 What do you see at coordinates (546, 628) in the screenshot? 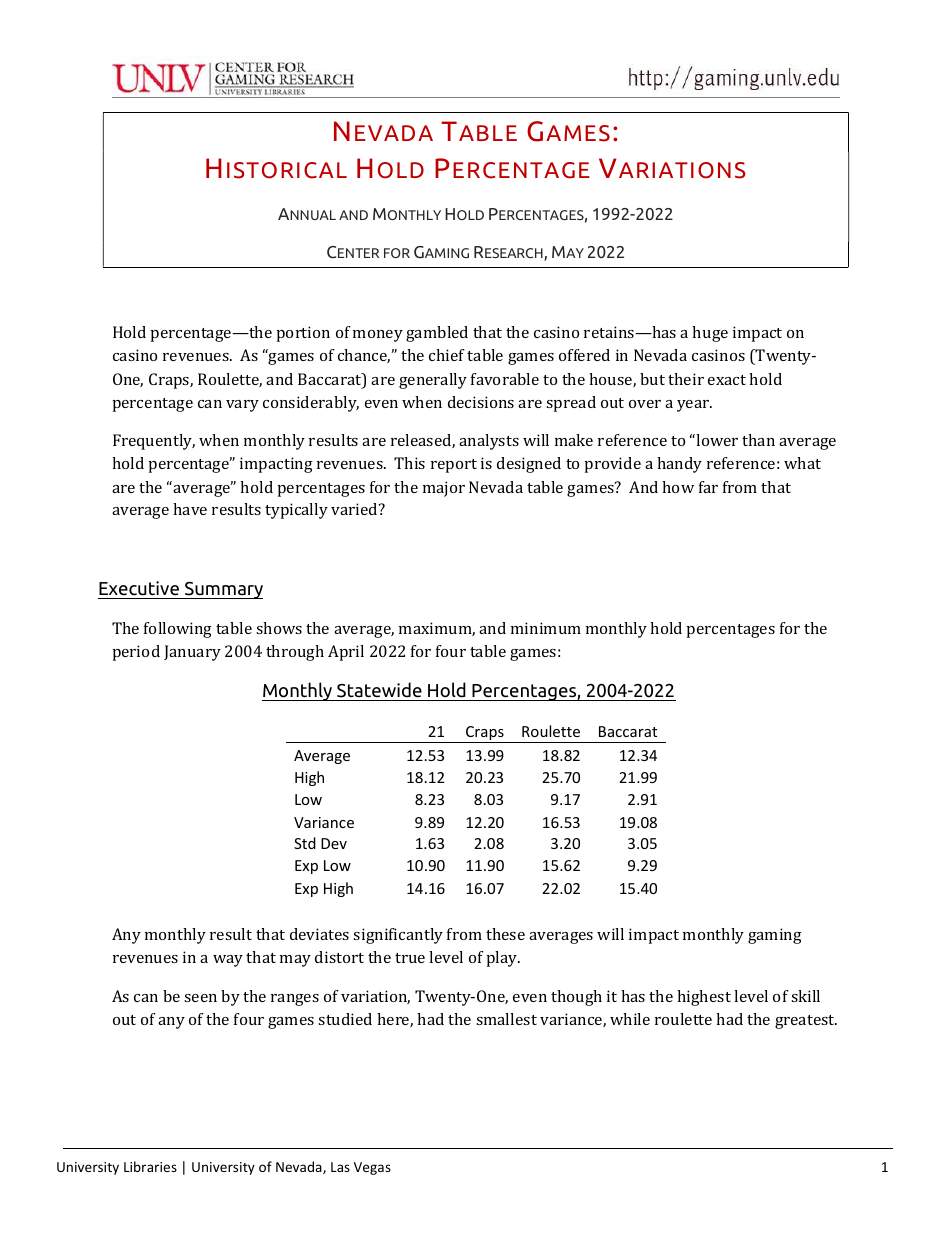
I see `minimum` at bounding box center [546, 628].
